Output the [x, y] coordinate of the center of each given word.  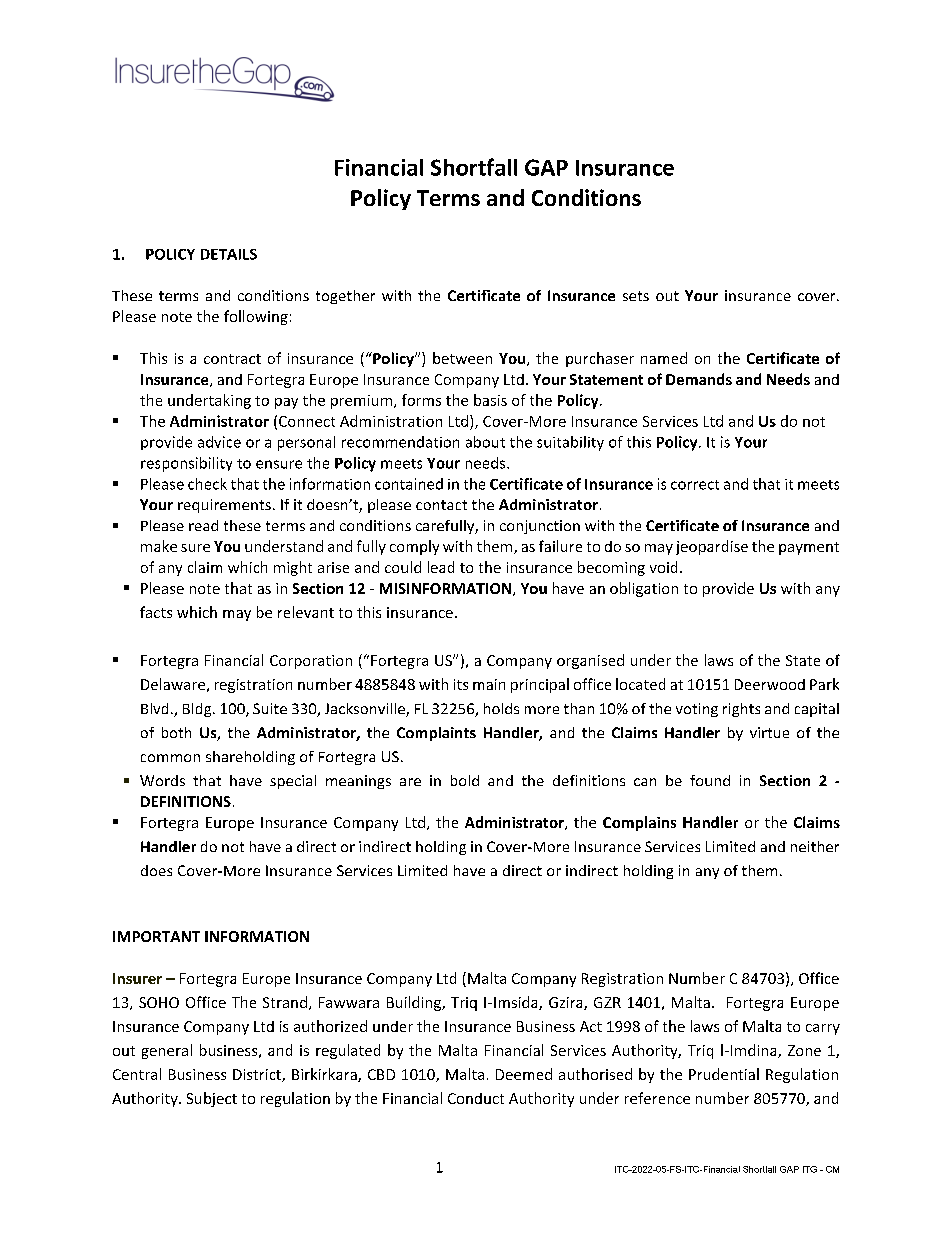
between [462, 358]
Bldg [198, 710]
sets [636, 296]
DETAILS [229, 254]
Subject [212, 1099]
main [489, 684]
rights [741, 710]
